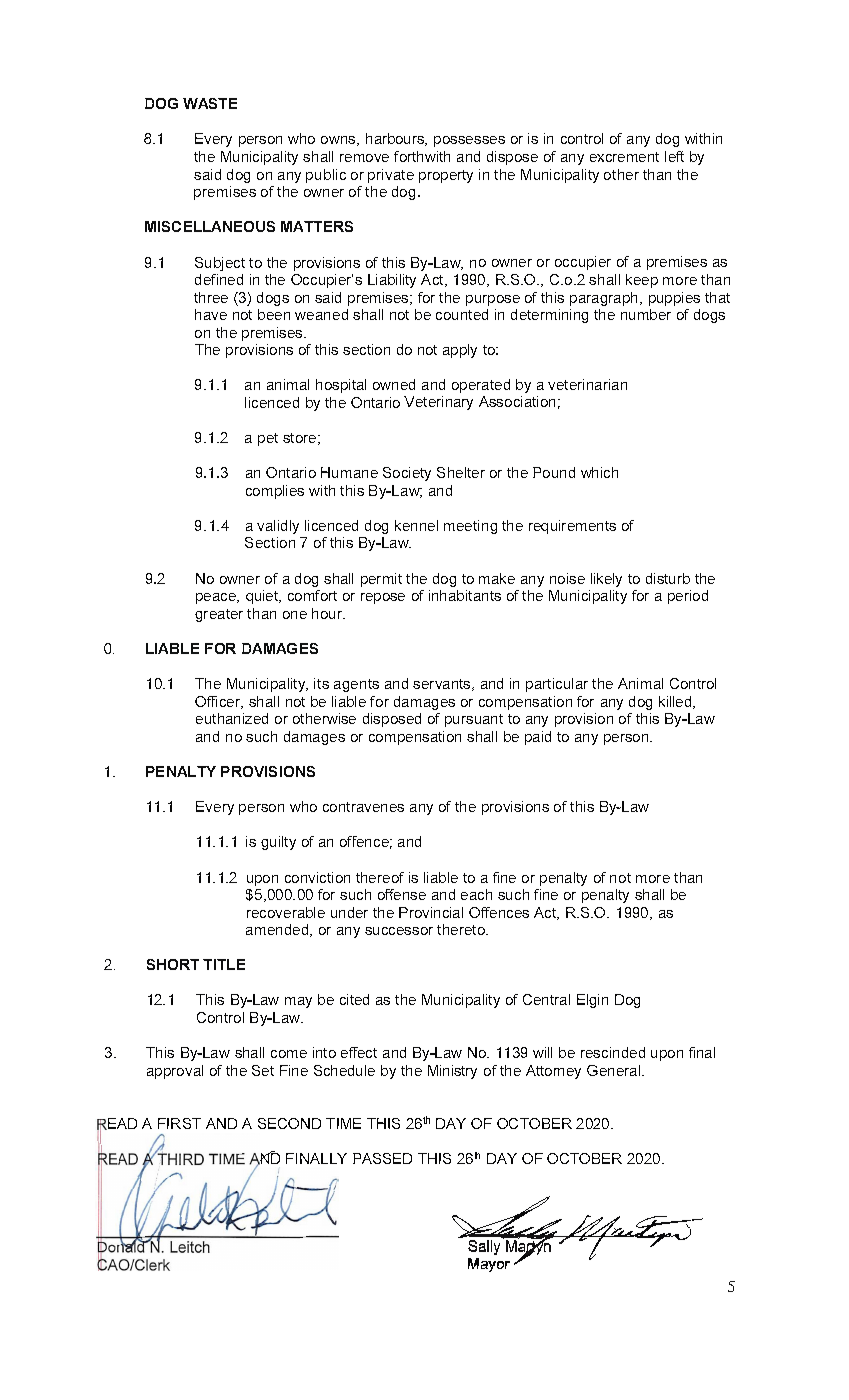 Image resolution: width=849 pixels, height=1400 pixels. Describe the element at coordinates (179, 1123) in the document. I see `FIRST` at that location.
